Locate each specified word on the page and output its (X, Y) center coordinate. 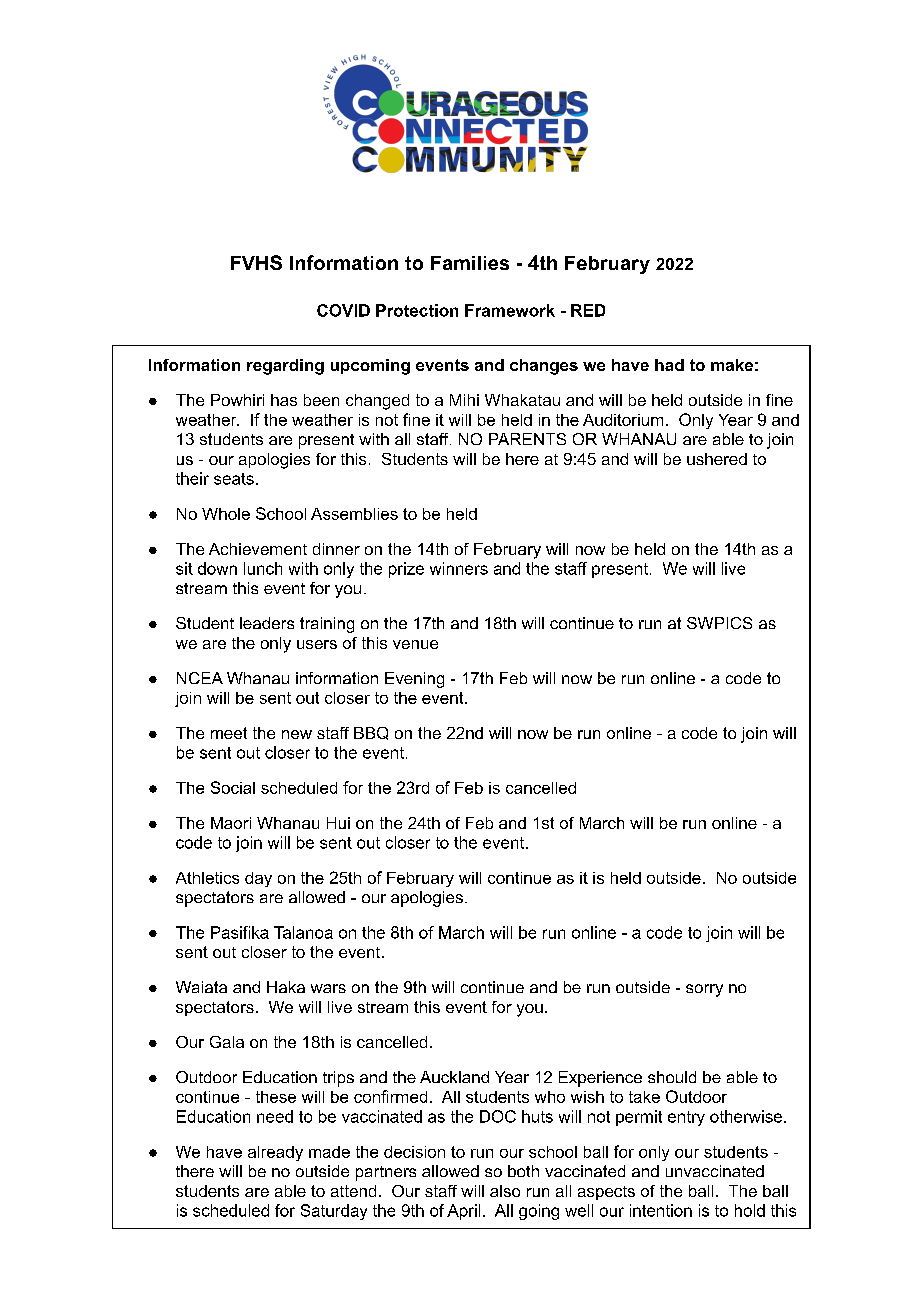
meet (229, 733)
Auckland (454, 1077)
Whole (226, 514)
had (669, 365)
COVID (343, 310)
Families (470, 263)
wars (328, 988)
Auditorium (623, 420)
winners (459, 568)
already (275, 1153)
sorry (704, 990)
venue (415, 644)
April (463, 1212)
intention (661, 1210)
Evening (414, 680)
